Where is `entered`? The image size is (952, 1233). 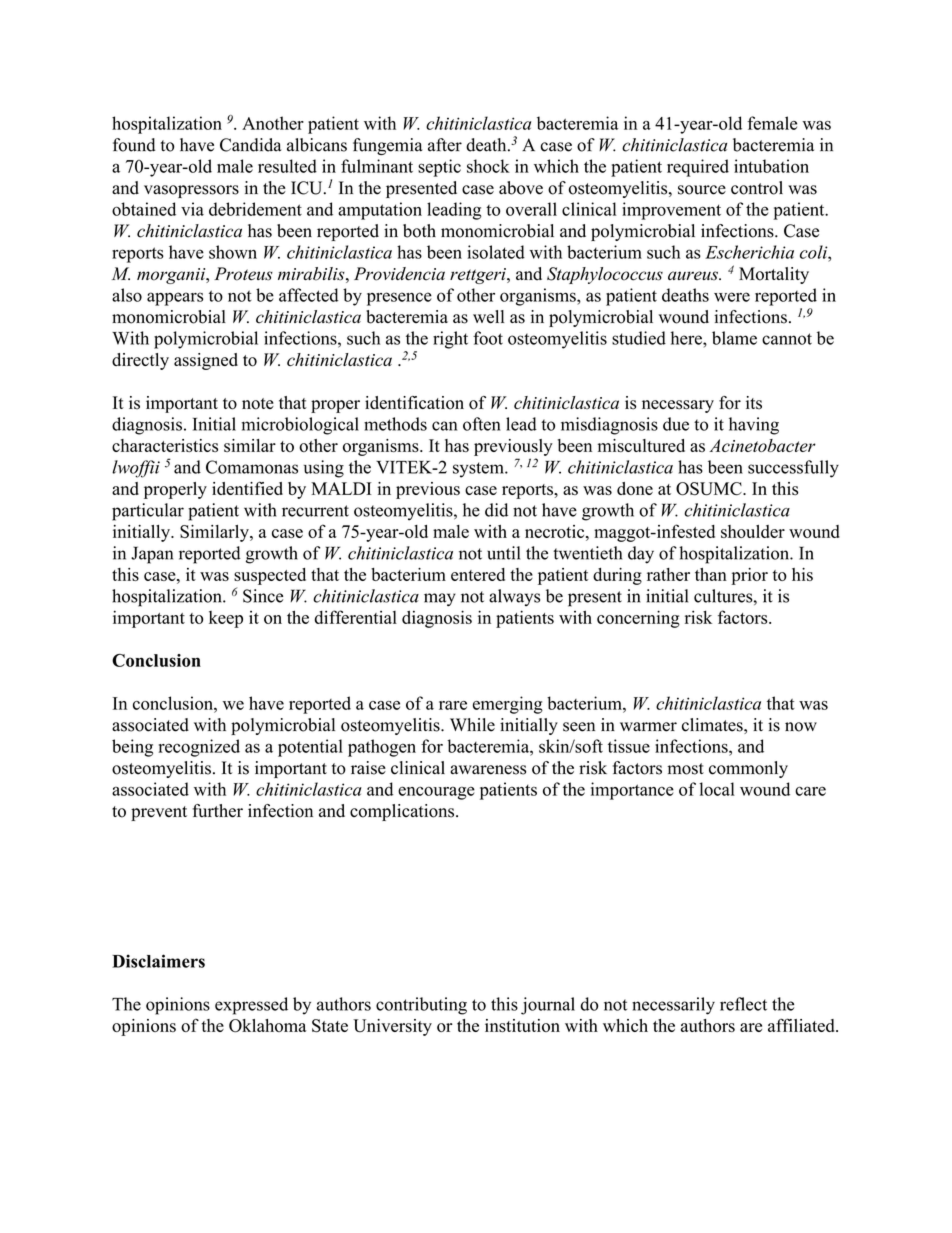 entered is located at coordinates (478, 574).
